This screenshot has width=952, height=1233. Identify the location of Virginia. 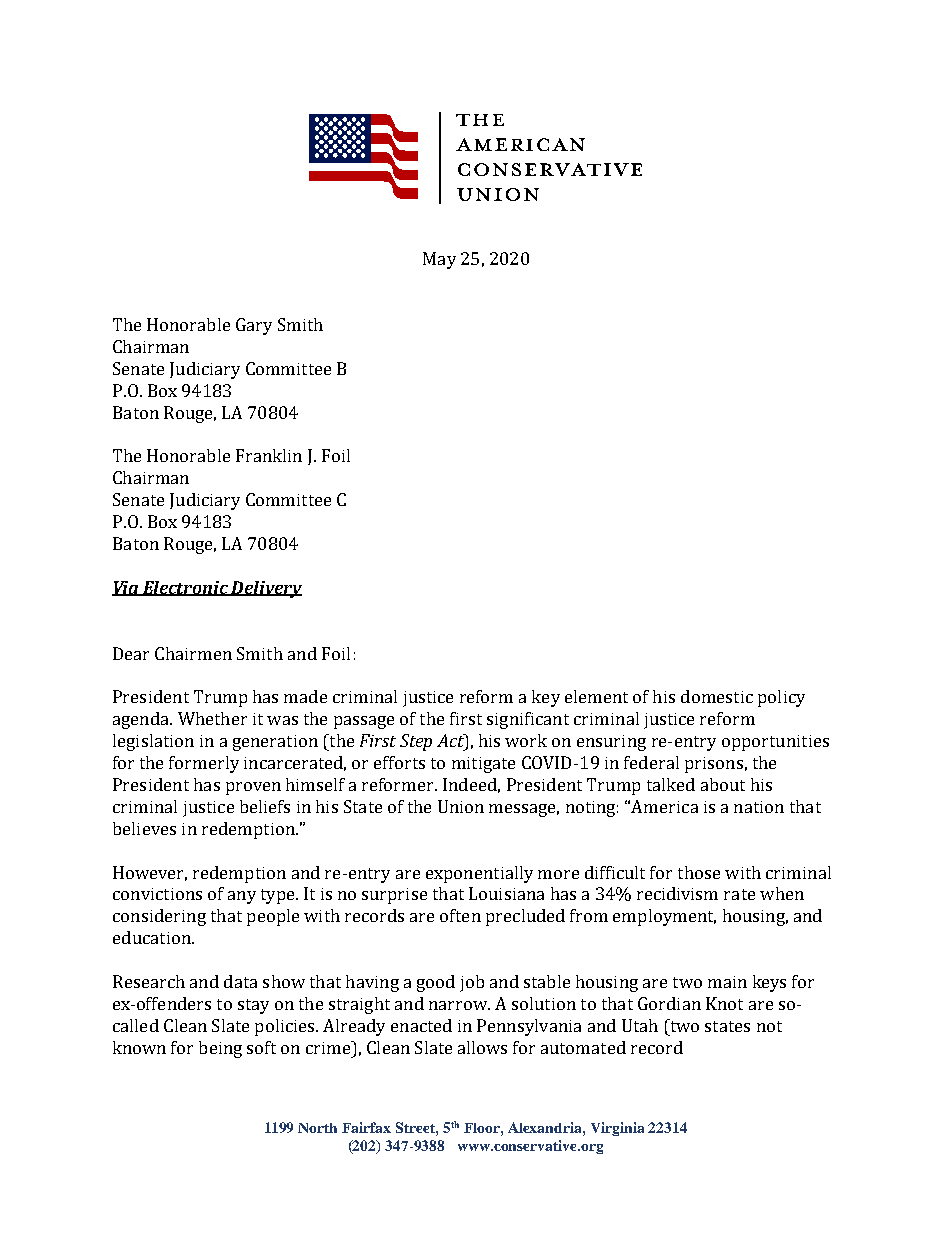
(617, 1129).
